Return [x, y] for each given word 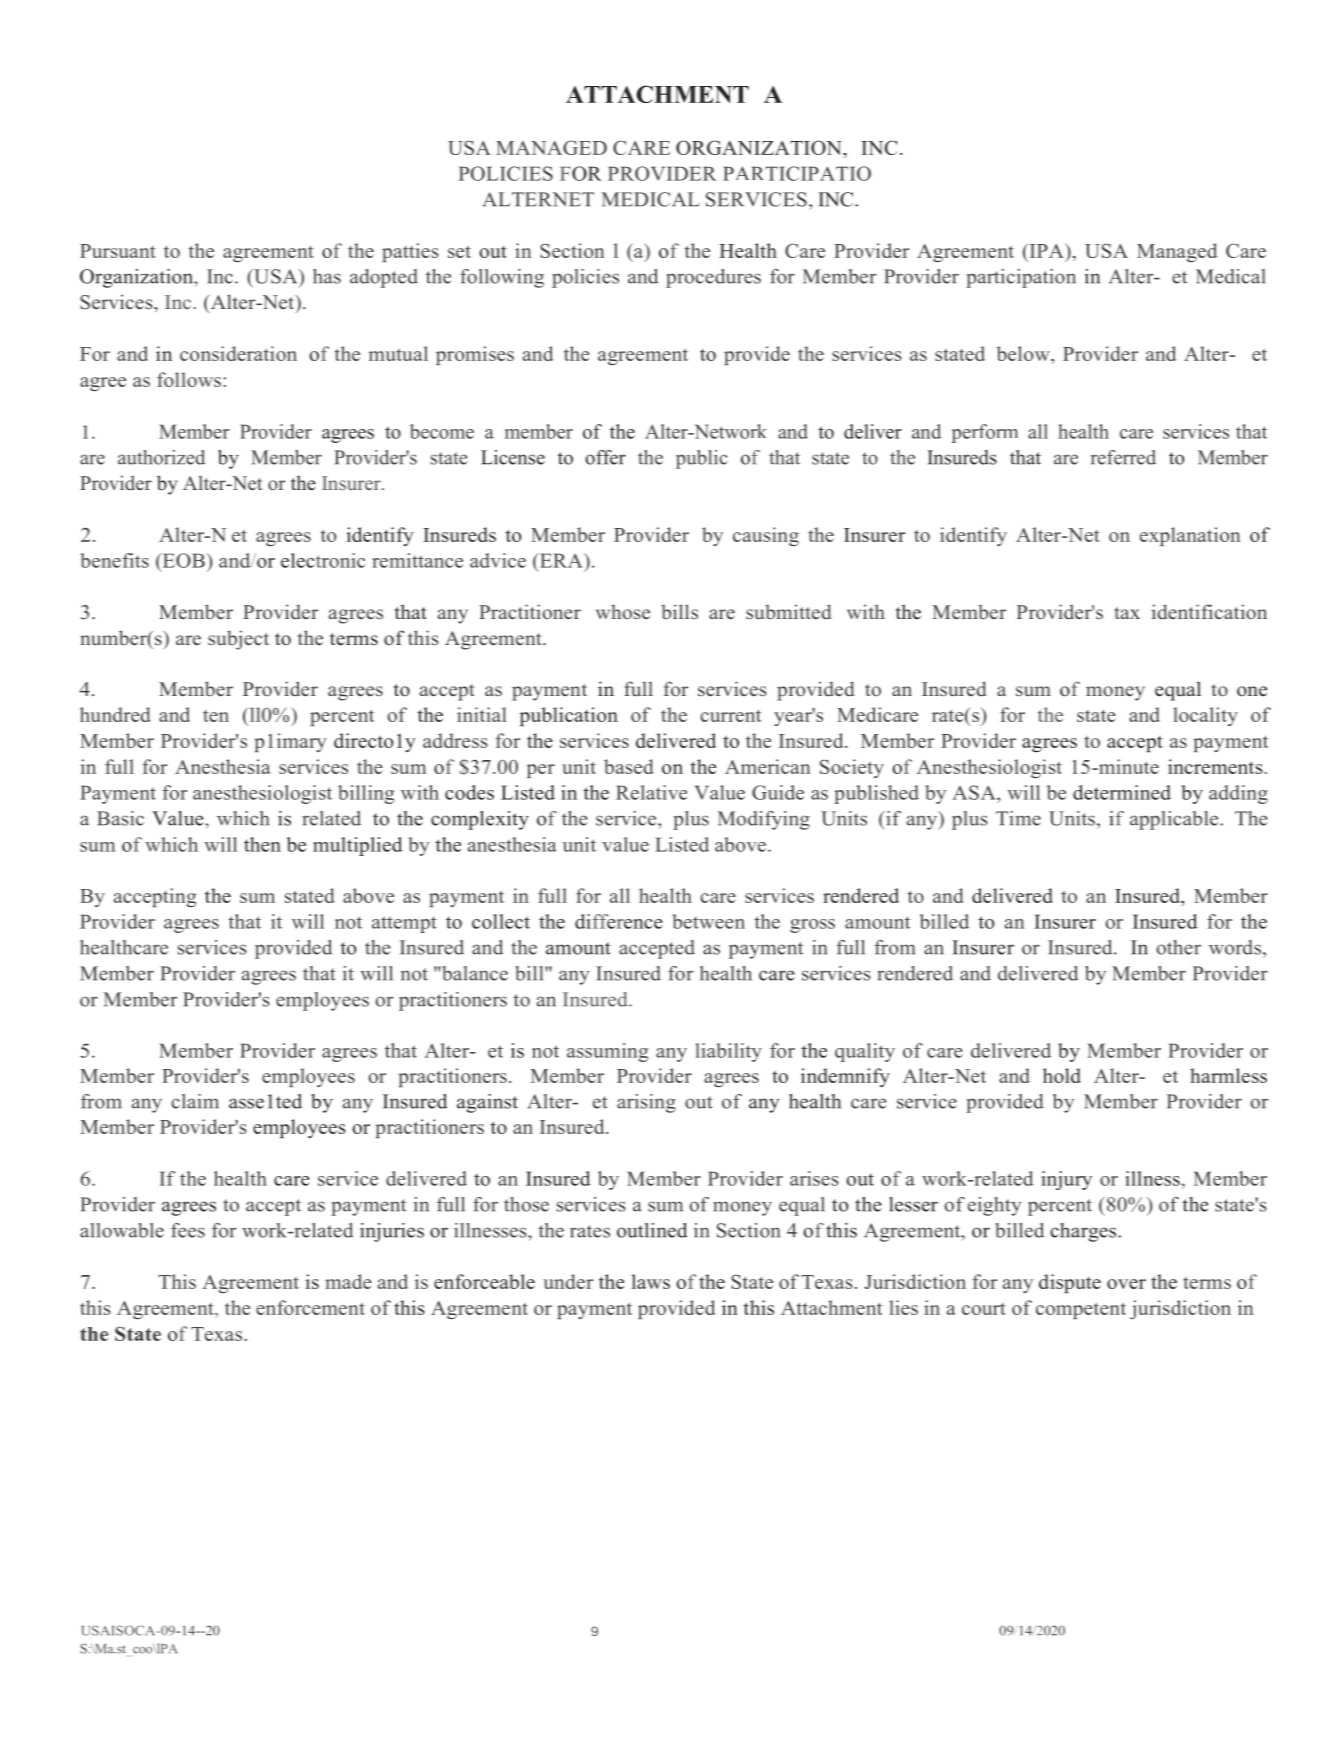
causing [766, 536]
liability [728, 1052]
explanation [1190, 536]
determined [1122, 792]
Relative [651, 792]
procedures [713, 278]
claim [195, 1101]
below [1024, 355]
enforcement [310, 1307]
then [262, 844]
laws [650, 1281]
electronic [323, 560]
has [327, 276]
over [1126, 1284]
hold [1062, 1075]
